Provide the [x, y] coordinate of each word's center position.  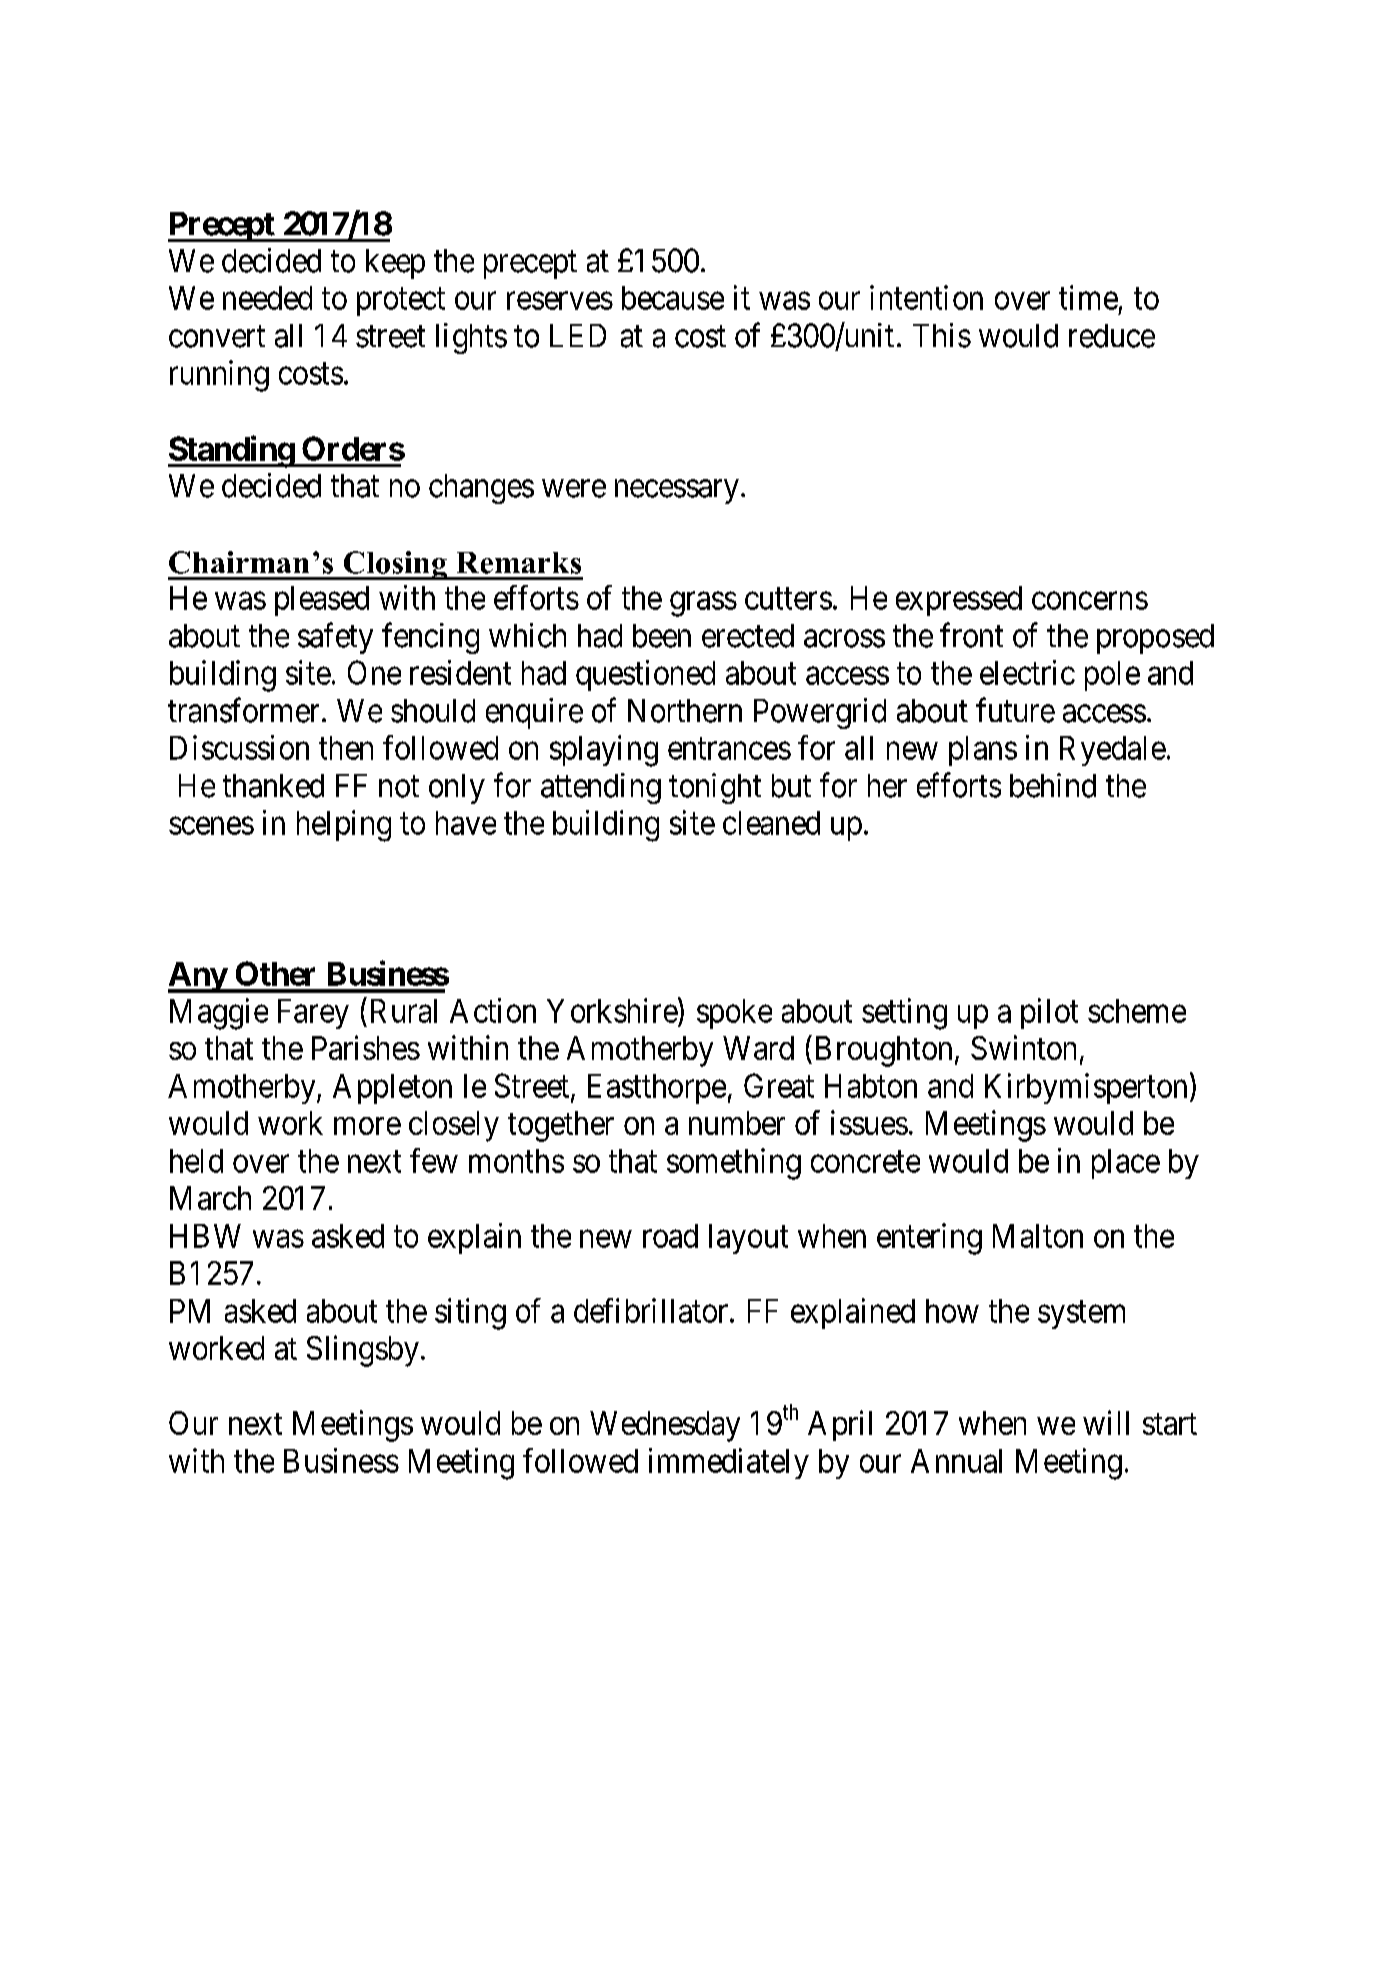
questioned [645, 675]
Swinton [1023, 1047]
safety [335, 638]
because [673, 298]
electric [1027, 672]
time [1088, 297]
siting [470, 1314]
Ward [758, 1048]
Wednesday [665, 1426]
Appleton [392, 1089]
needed [267, 298]
